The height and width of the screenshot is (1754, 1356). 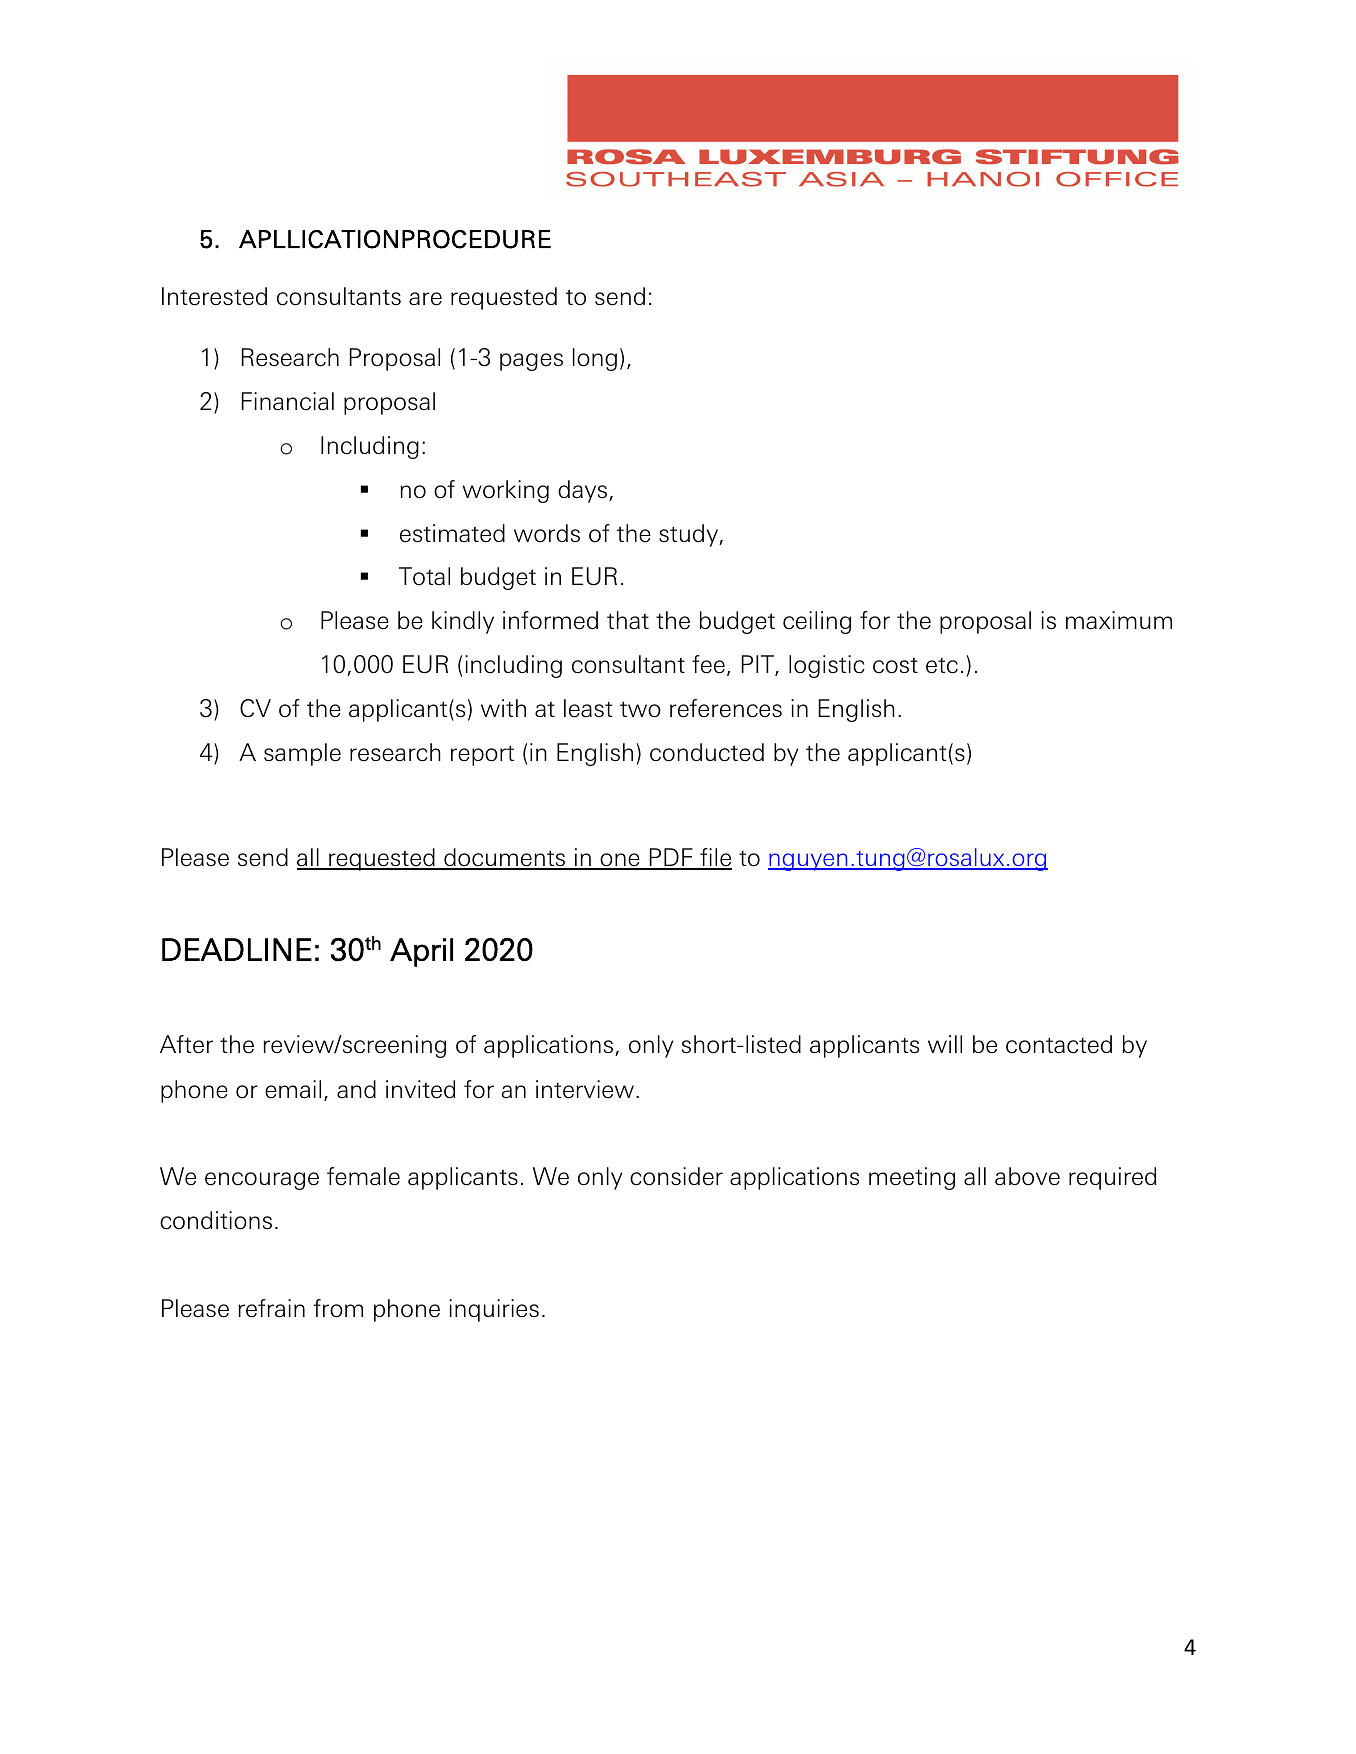 I want to click on pages, so click(x=531, y=362).
